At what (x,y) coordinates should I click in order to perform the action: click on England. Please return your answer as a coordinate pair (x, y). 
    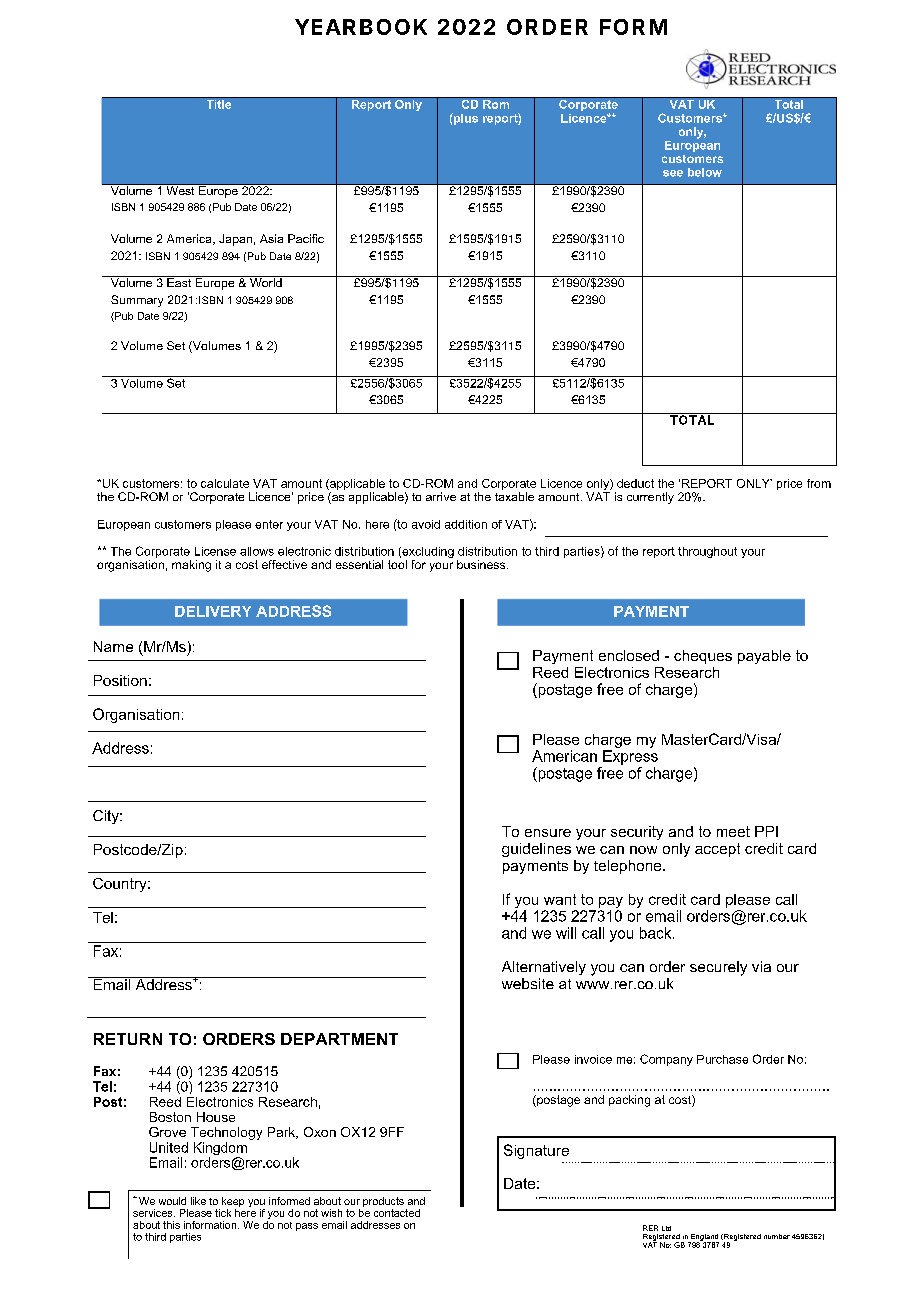
    Looking at the image, I should click on (704, 1238).
